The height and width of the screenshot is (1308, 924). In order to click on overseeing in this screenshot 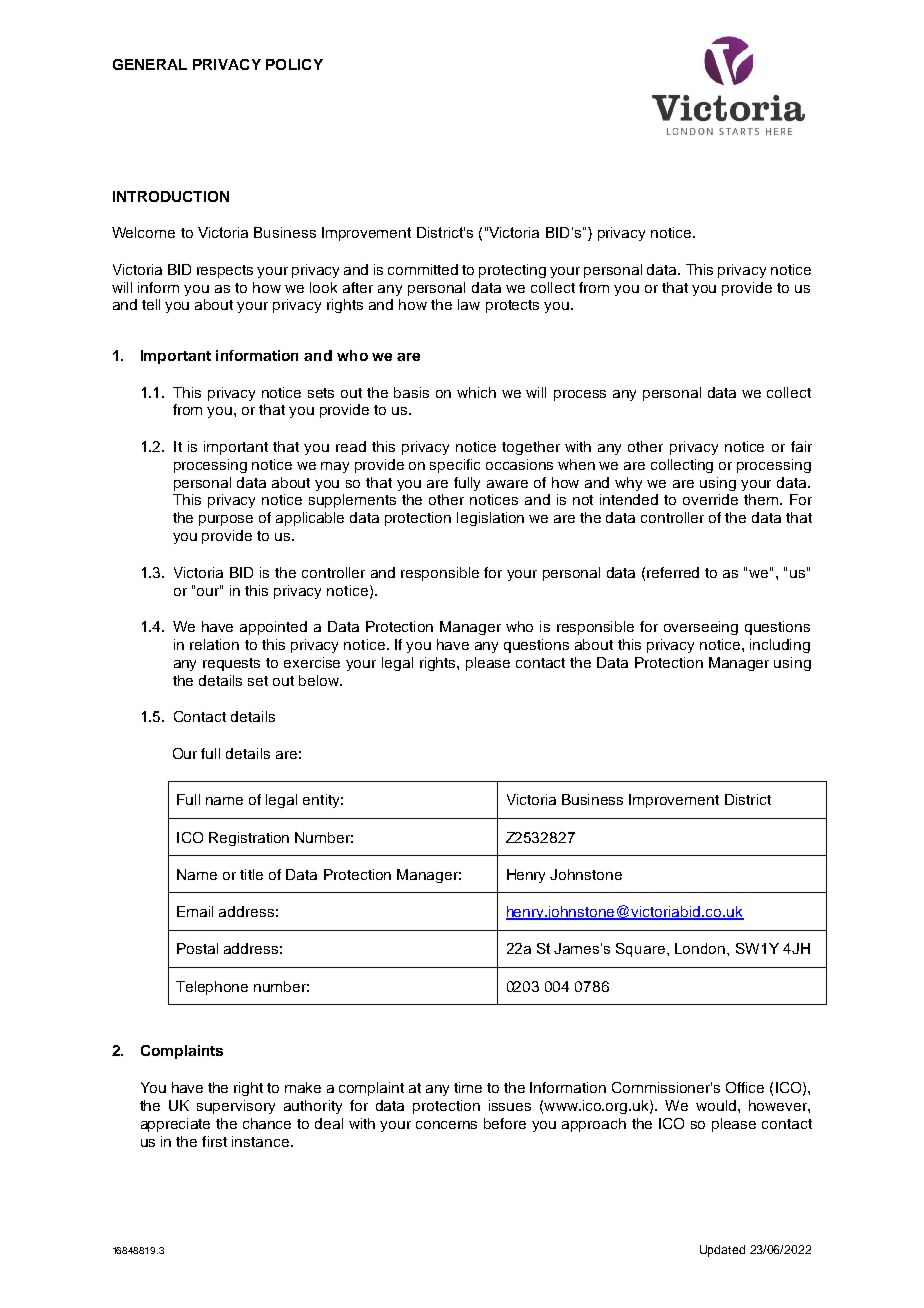, I will do `click(701, 628)`.
